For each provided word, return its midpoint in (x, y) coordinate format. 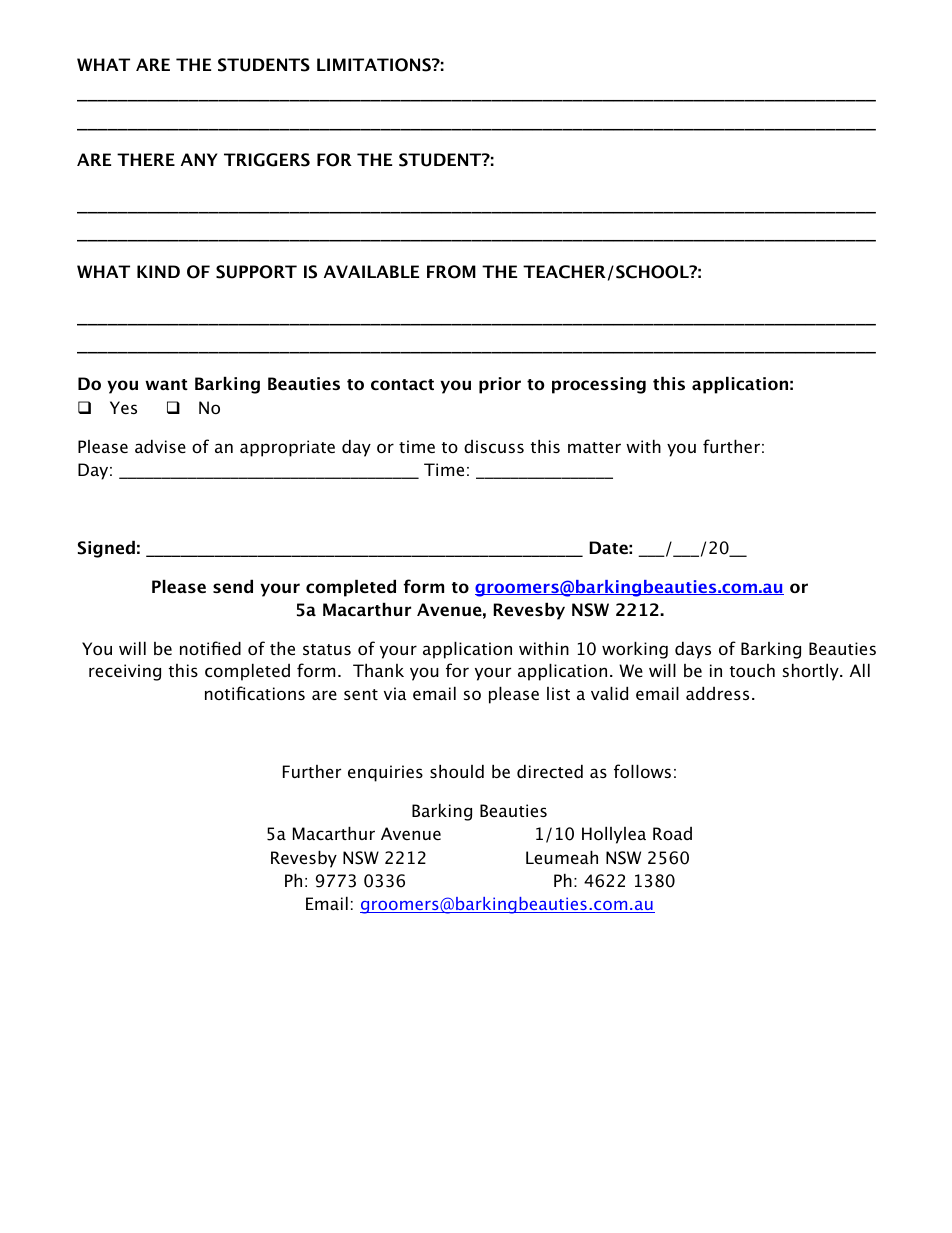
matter (594, 447)
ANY (199, 159)
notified (210, 648)
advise (160, 446)
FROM (451, 272)
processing (599, 385)
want (166, 384)
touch (752, 670)
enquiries (385, 773)
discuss (494, 446)
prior (500, 385)
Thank (378, 670)
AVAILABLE (371, 271)
